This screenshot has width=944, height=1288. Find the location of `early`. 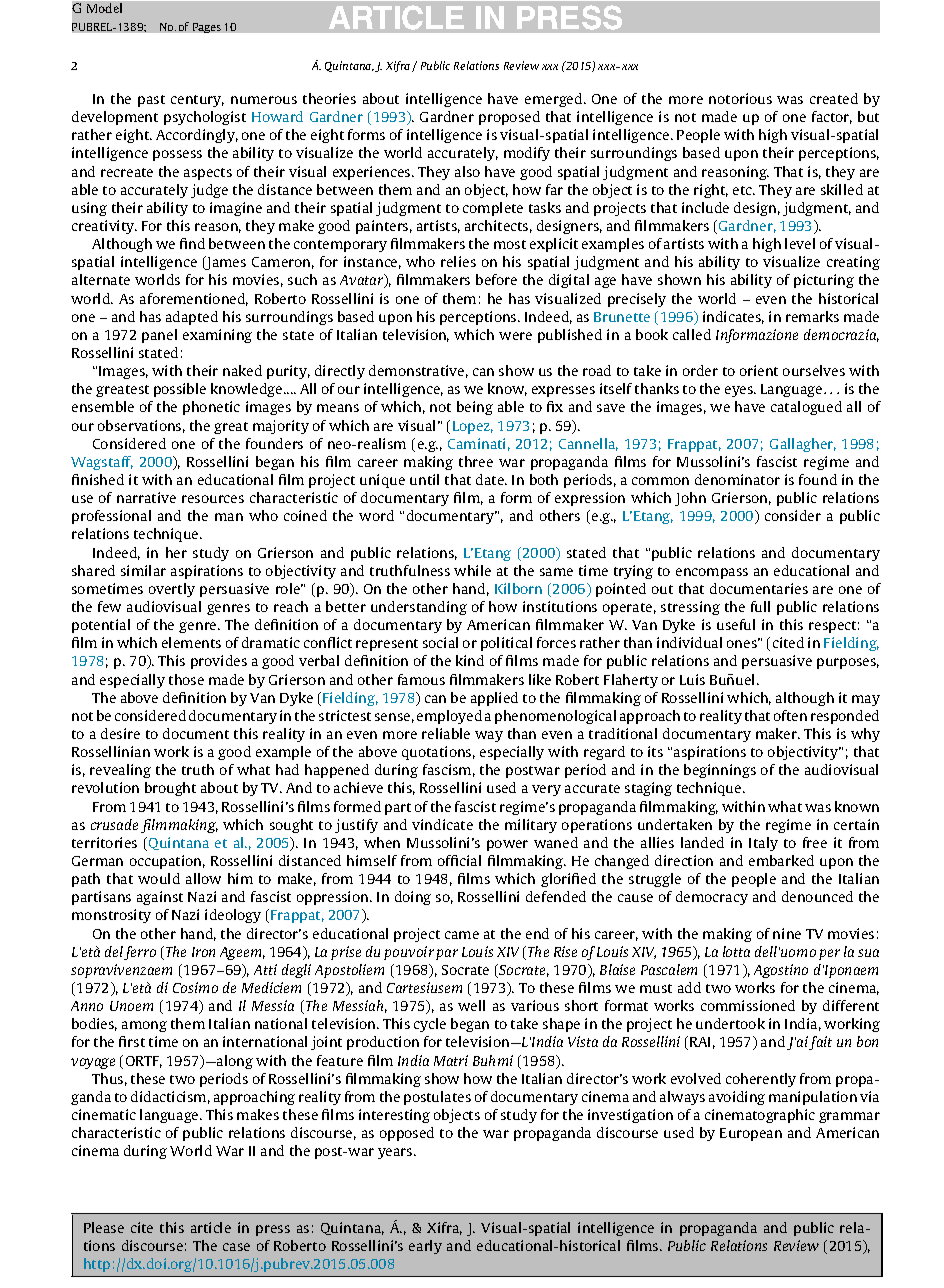

early is located at coordinates (425, 1247).
